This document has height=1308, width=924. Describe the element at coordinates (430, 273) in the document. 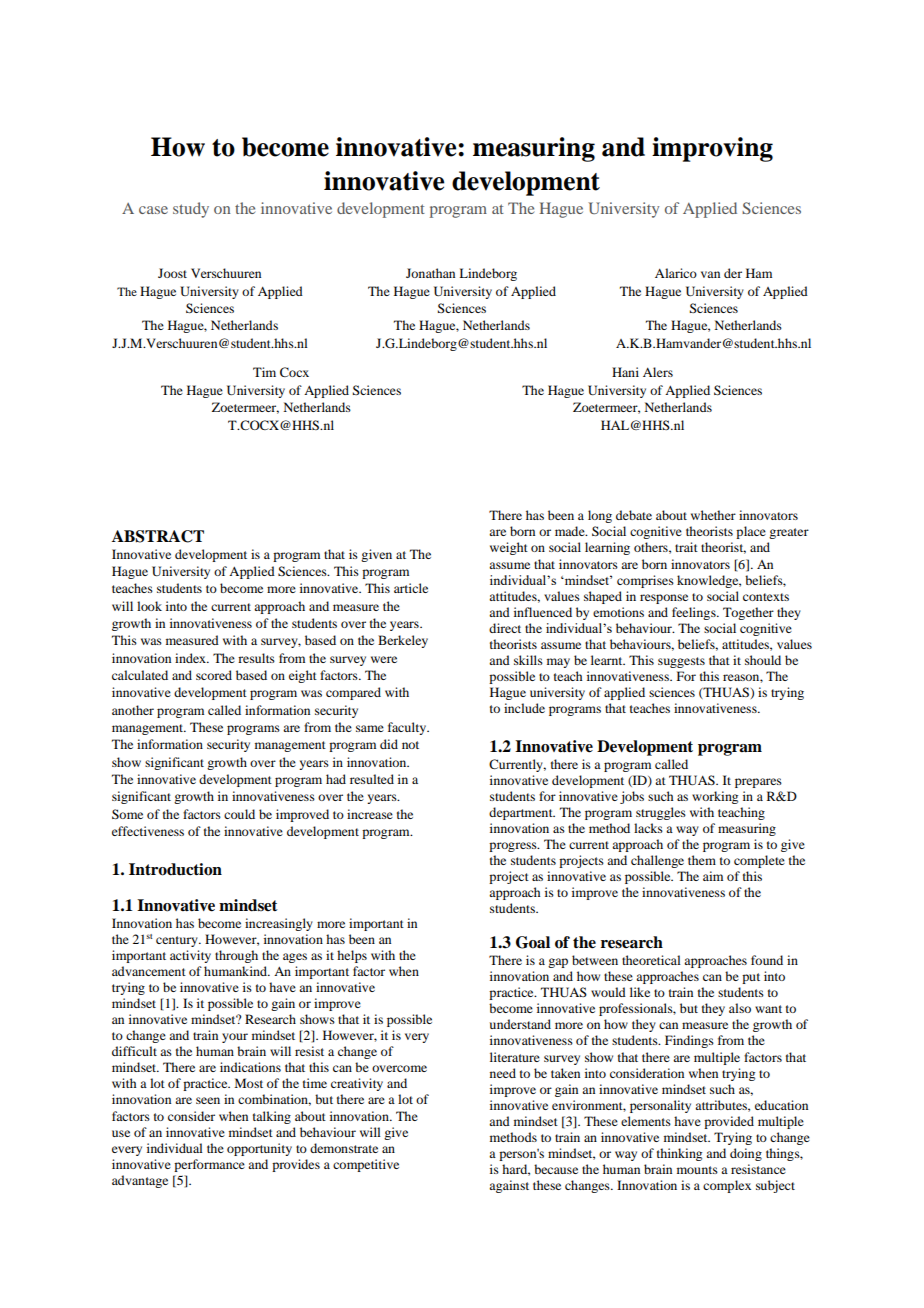

I see `Jonathan` at that location.
